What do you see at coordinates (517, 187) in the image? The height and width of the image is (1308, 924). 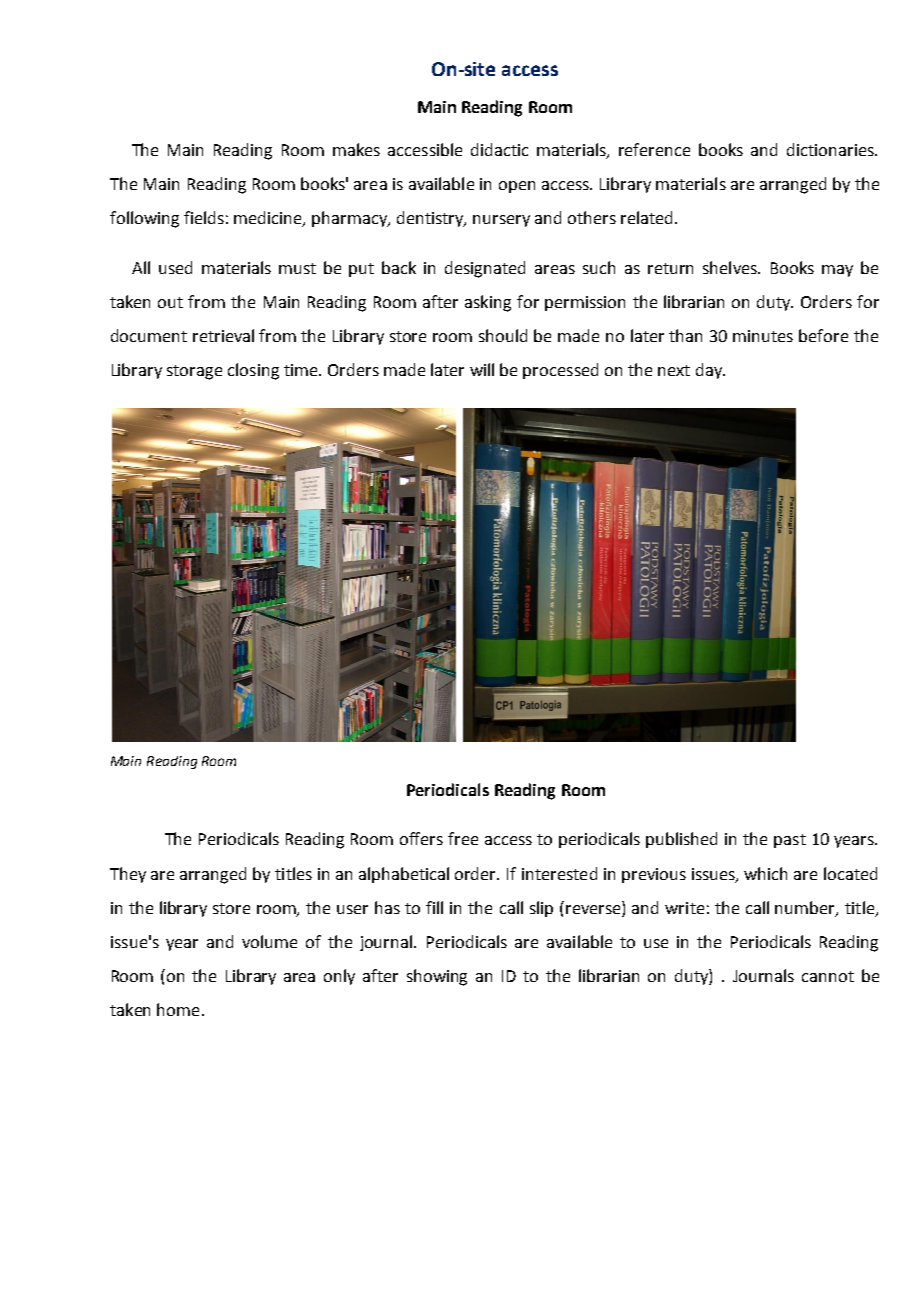 I see `open` at bounding box center [517, 187].
